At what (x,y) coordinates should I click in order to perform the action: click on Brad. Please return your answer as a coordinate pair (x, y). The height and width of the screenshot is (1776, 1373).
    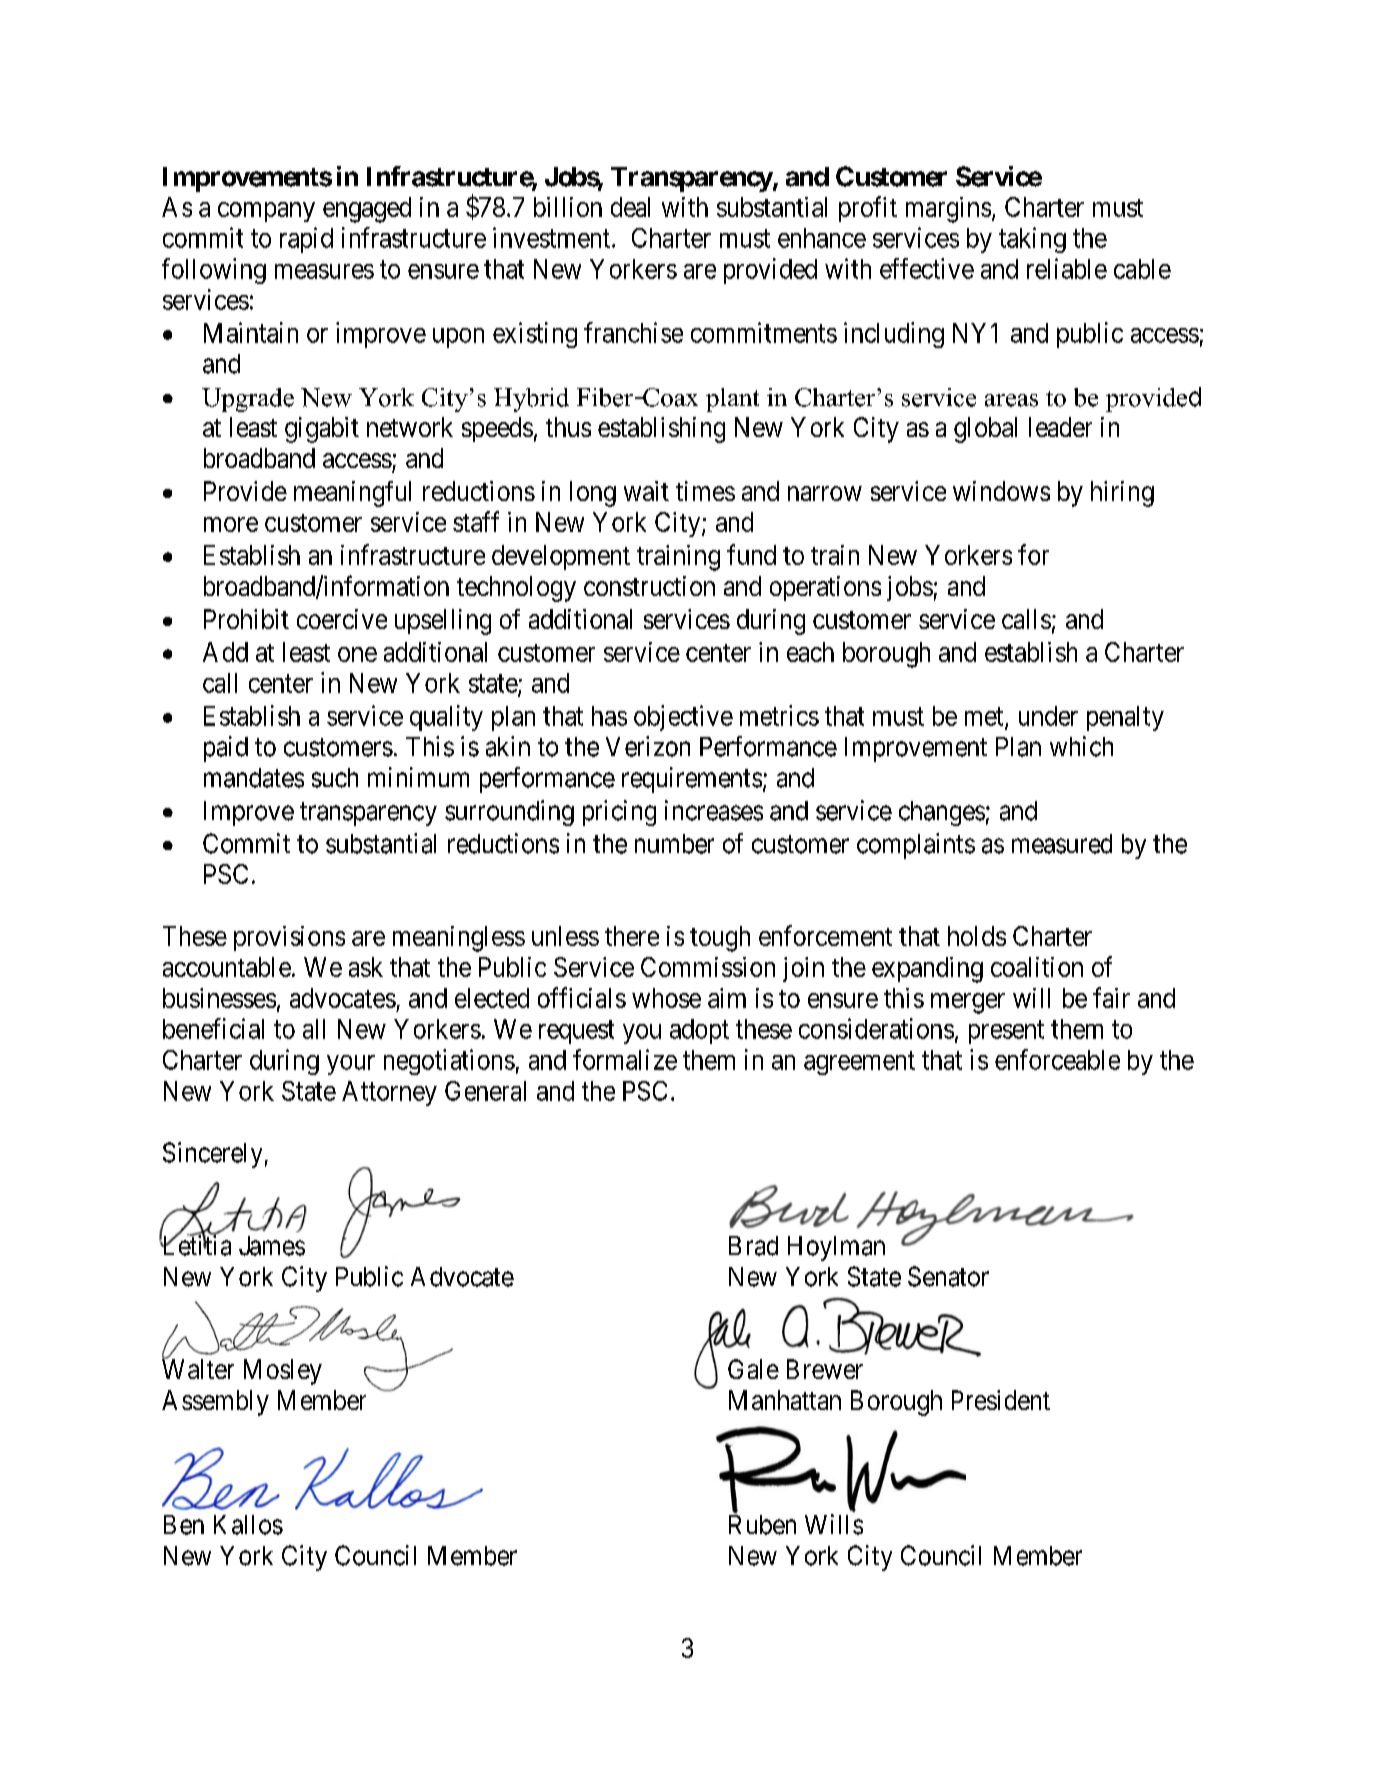
    Looking at the image, I should click on (753, 1246).
